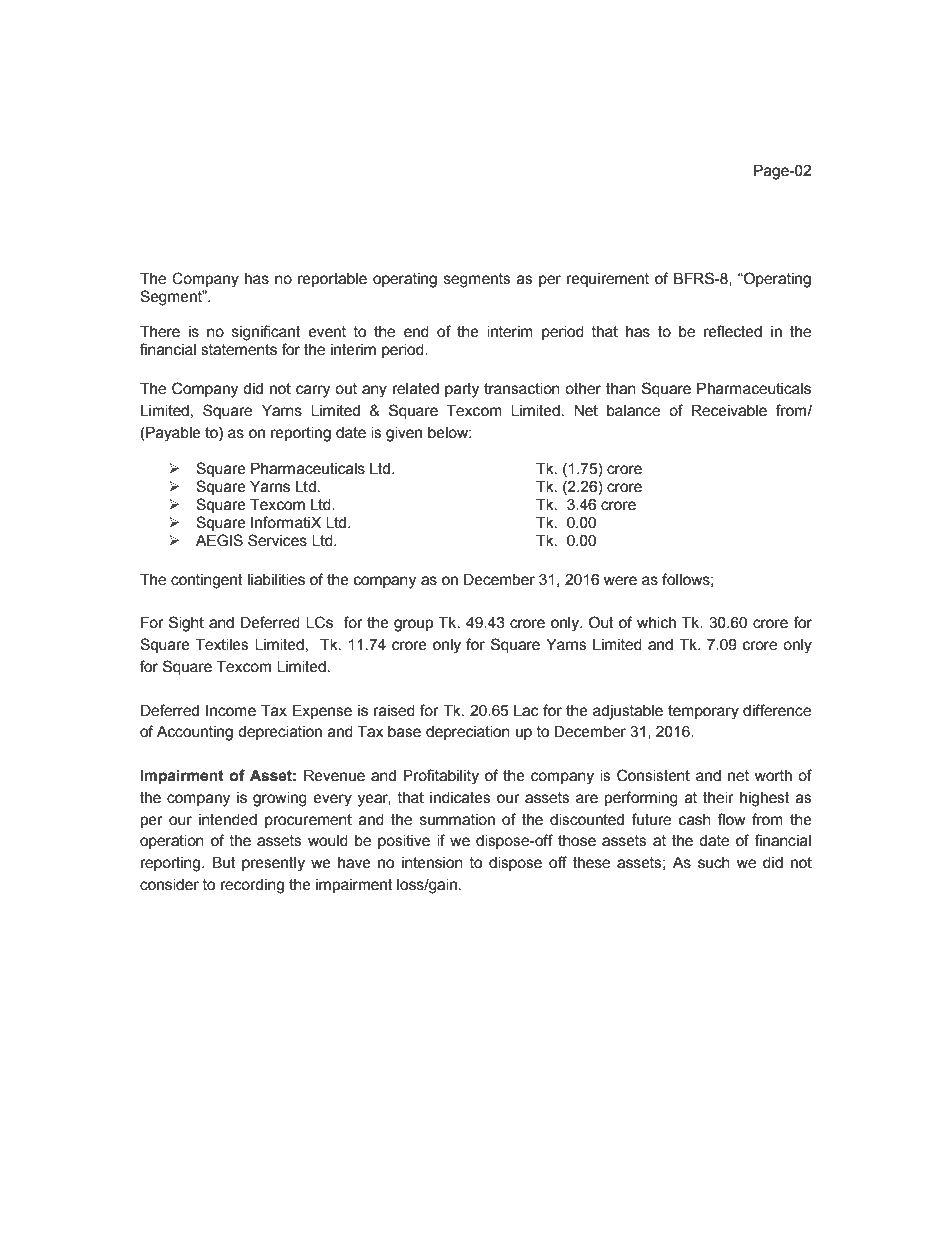 The image size is (952, 1233). I want to click on reportable, so click(332, 280).
